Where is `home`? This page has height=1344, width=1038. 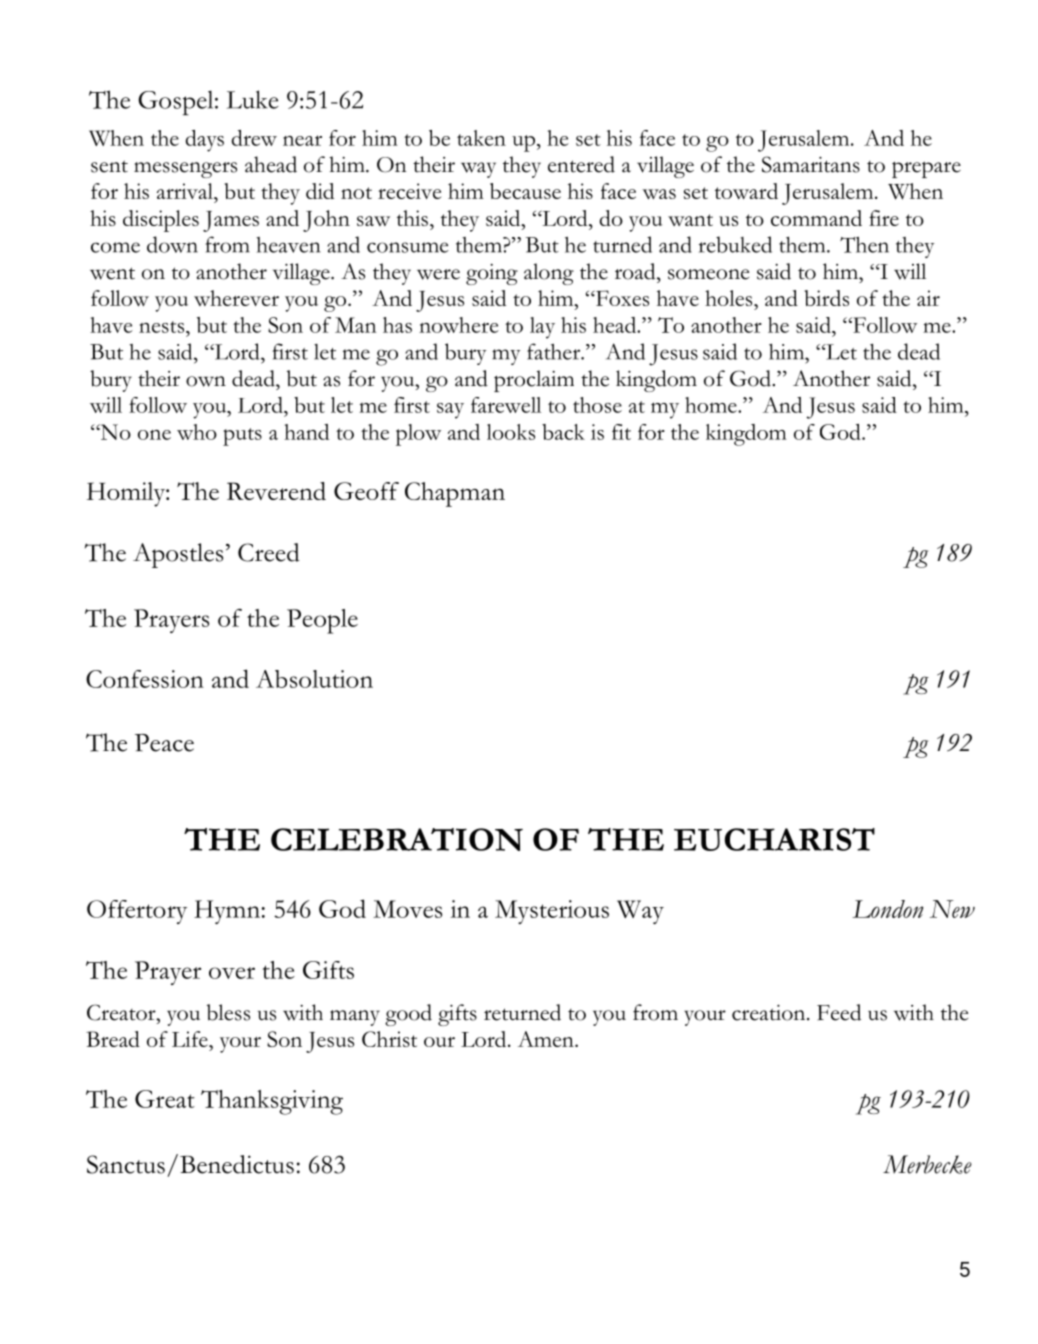
home is located at coordinates (712, 405).
